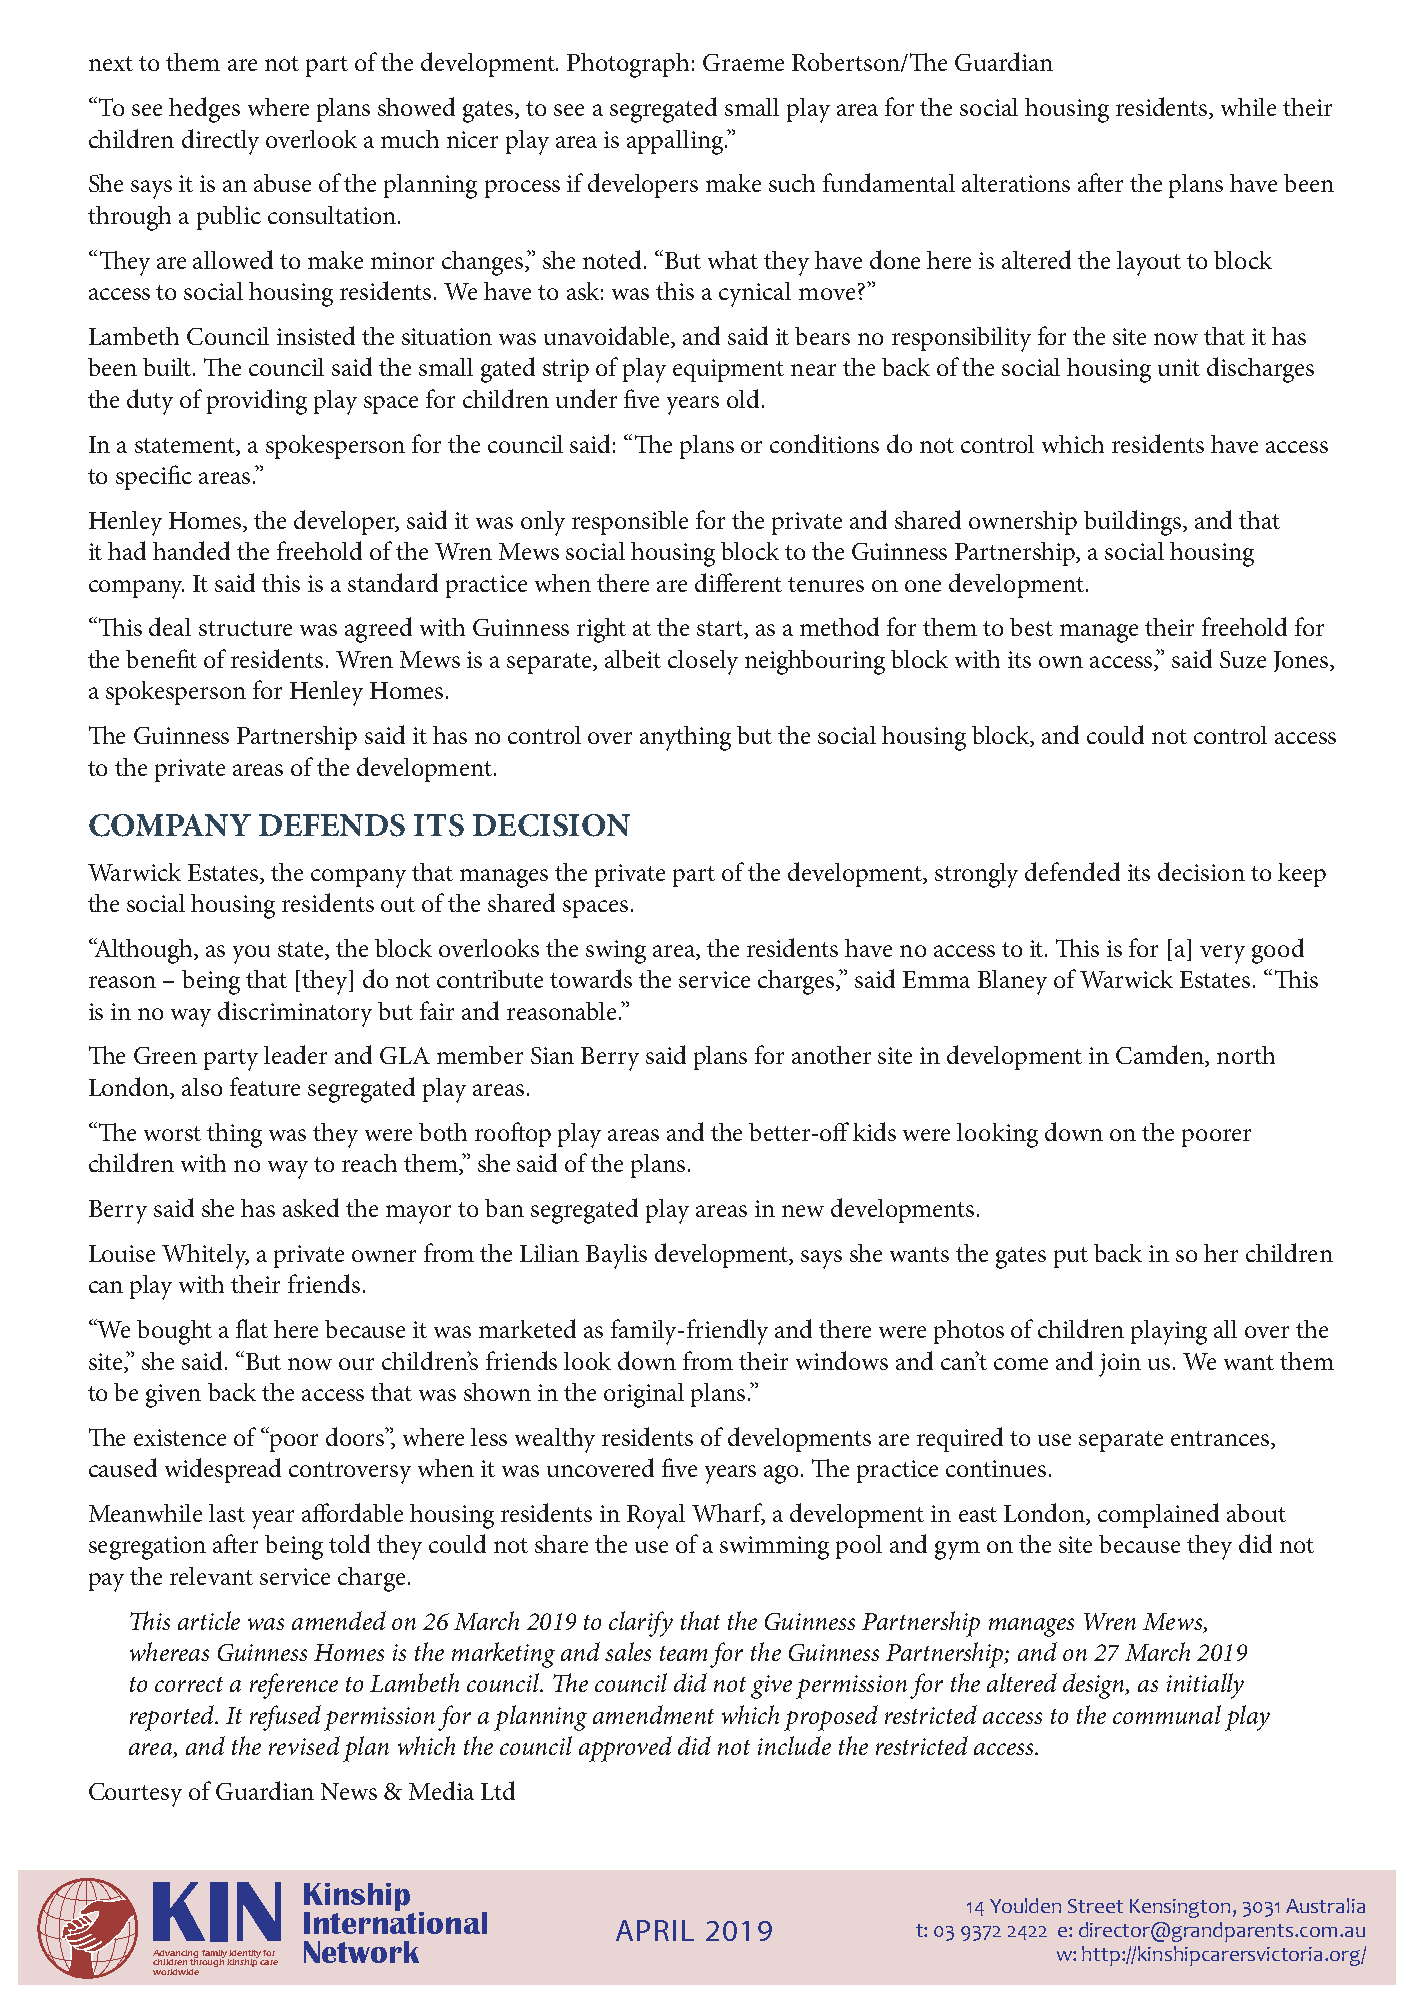  I want to click on original, so click(644, 1395).
